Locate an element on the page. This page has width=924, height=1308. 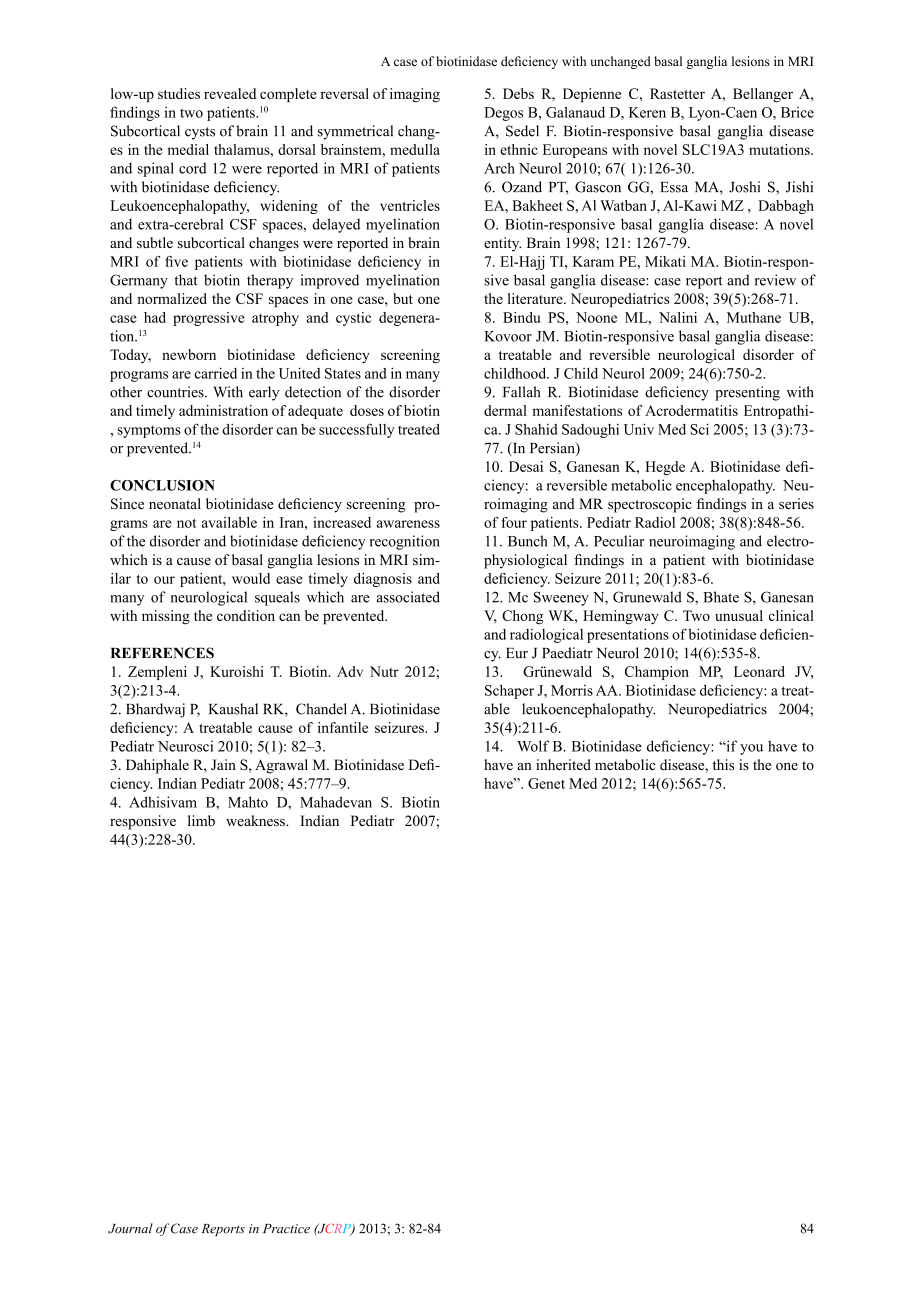
Joshi is located at coordinates (744, 187).
